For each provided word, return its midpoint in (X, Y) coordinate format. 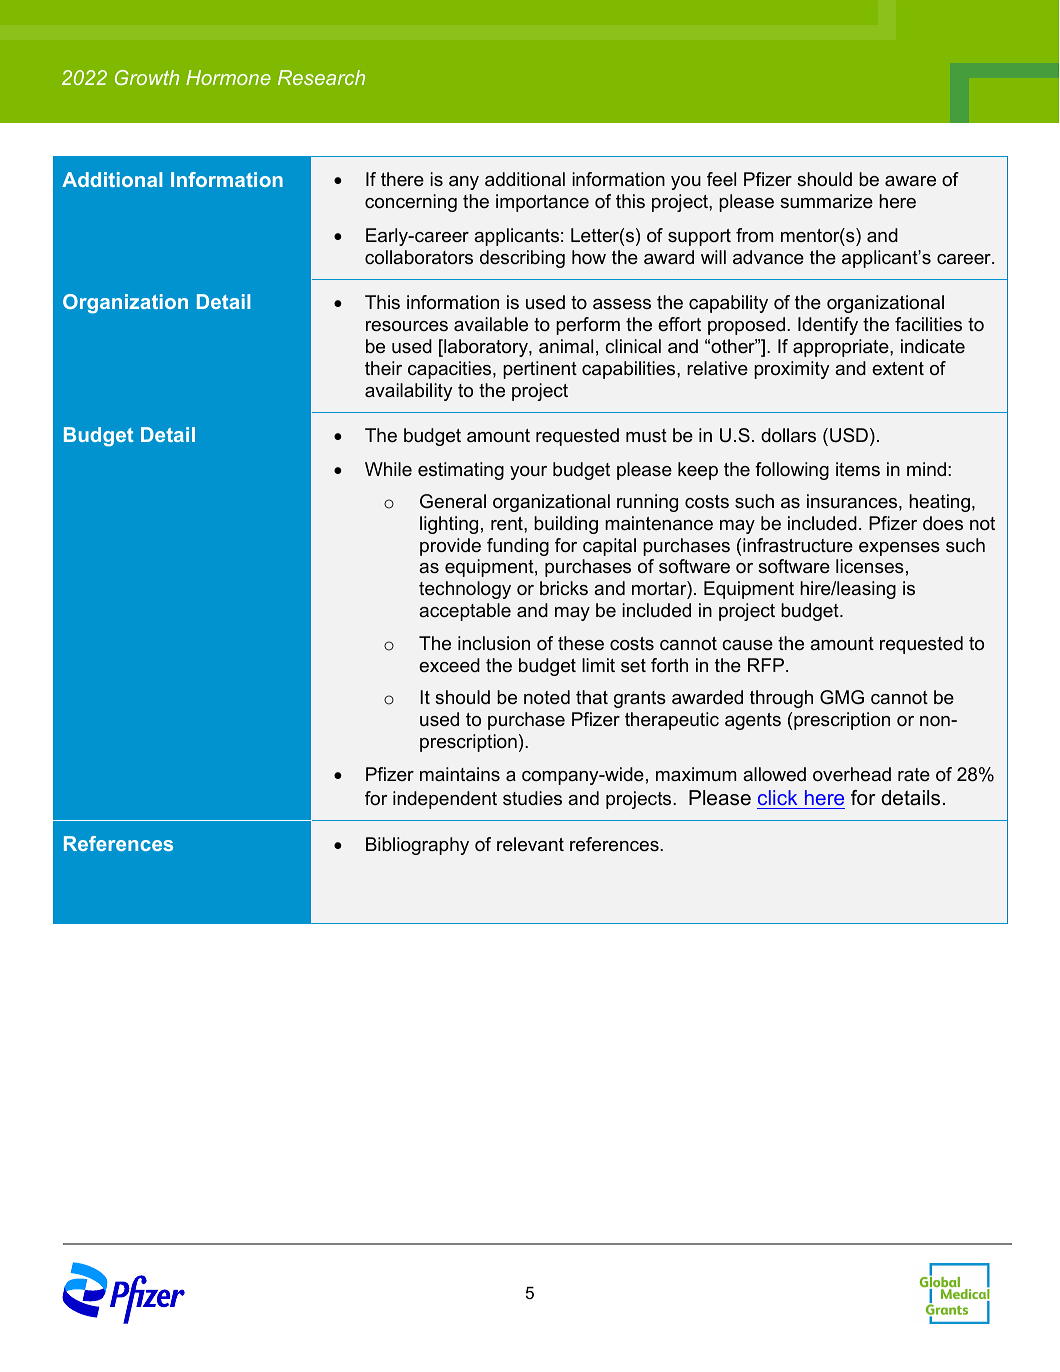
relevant (530, 844)
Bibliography (417, 846)
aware (910, 181)
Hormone (228, 77)
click (777, 797)
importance (542, 203)
